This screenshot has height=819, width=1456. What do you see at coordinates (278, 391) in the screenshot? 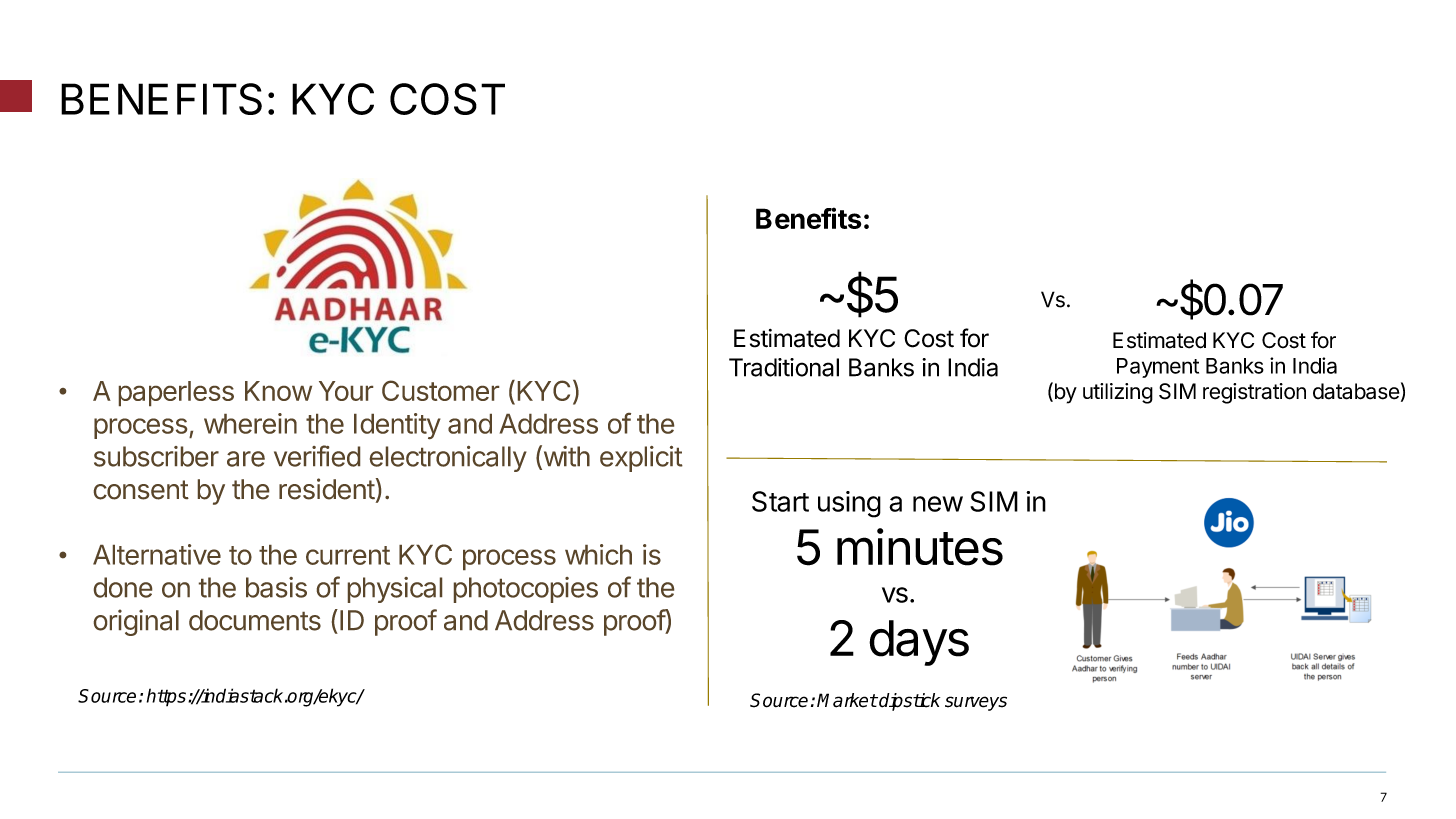
I see `Know` at bounding box center [278, 391].
